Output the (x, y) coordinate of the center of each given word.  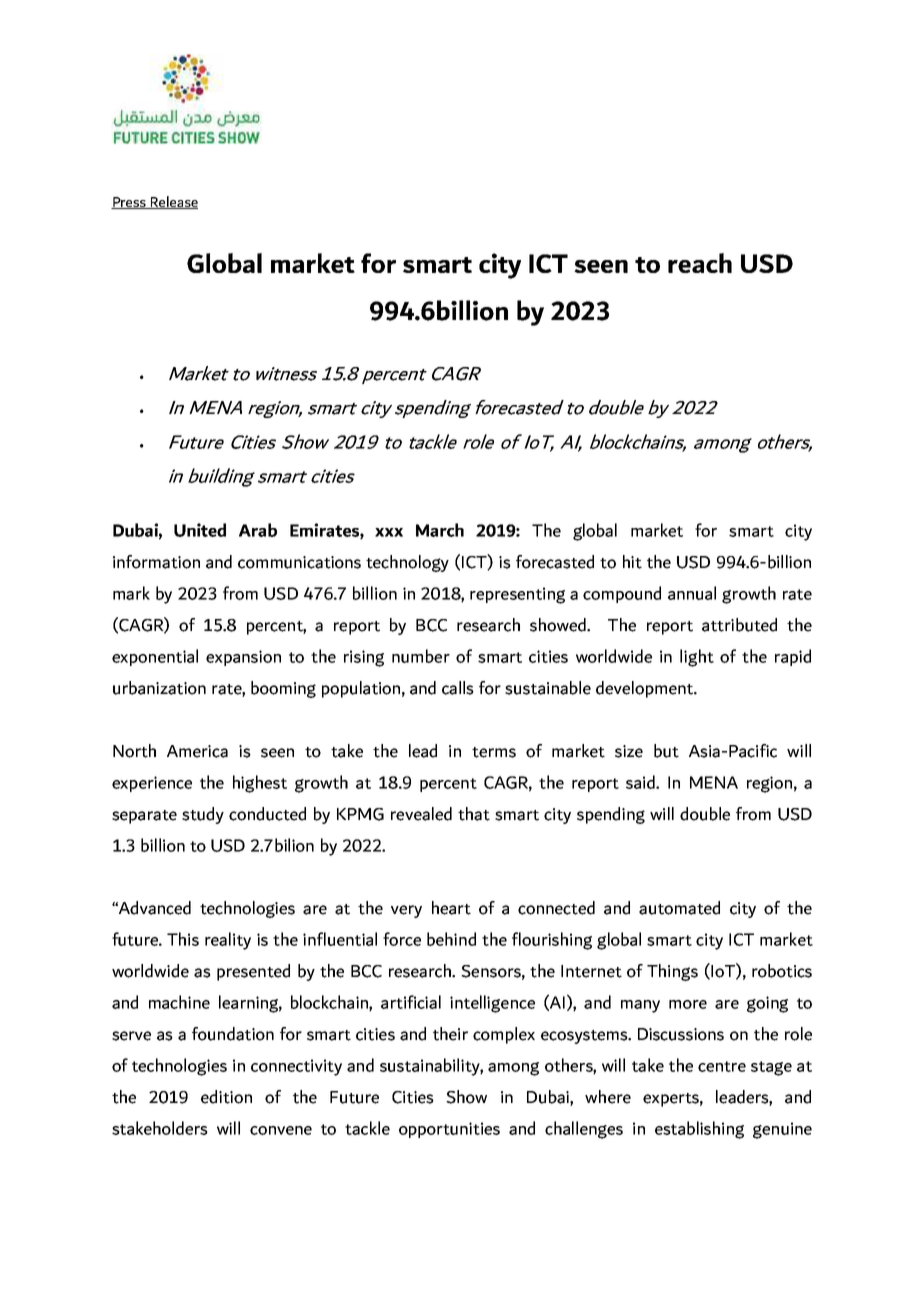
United (200, 530)
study (203, 815)
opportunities (449, 1130)
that (474, 814)
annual (692, 593)
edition (226, 1097)
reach (700, 263)
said (641, 782)
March (440, 530)
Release (173, 202)
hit (632, 562)
